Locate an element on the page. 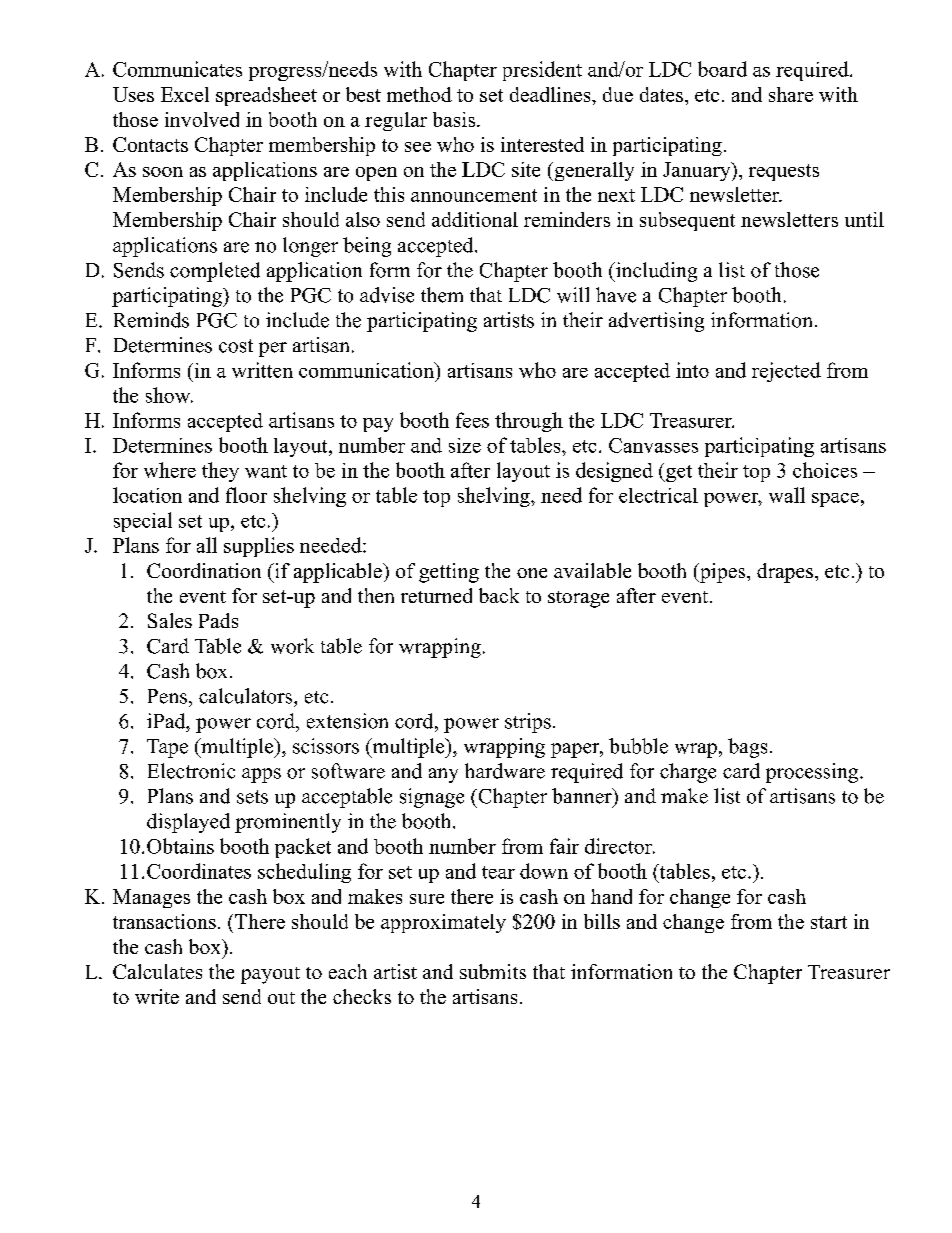 This page has width=952, height=1233. Excel is located at coordinates (185, 94).
